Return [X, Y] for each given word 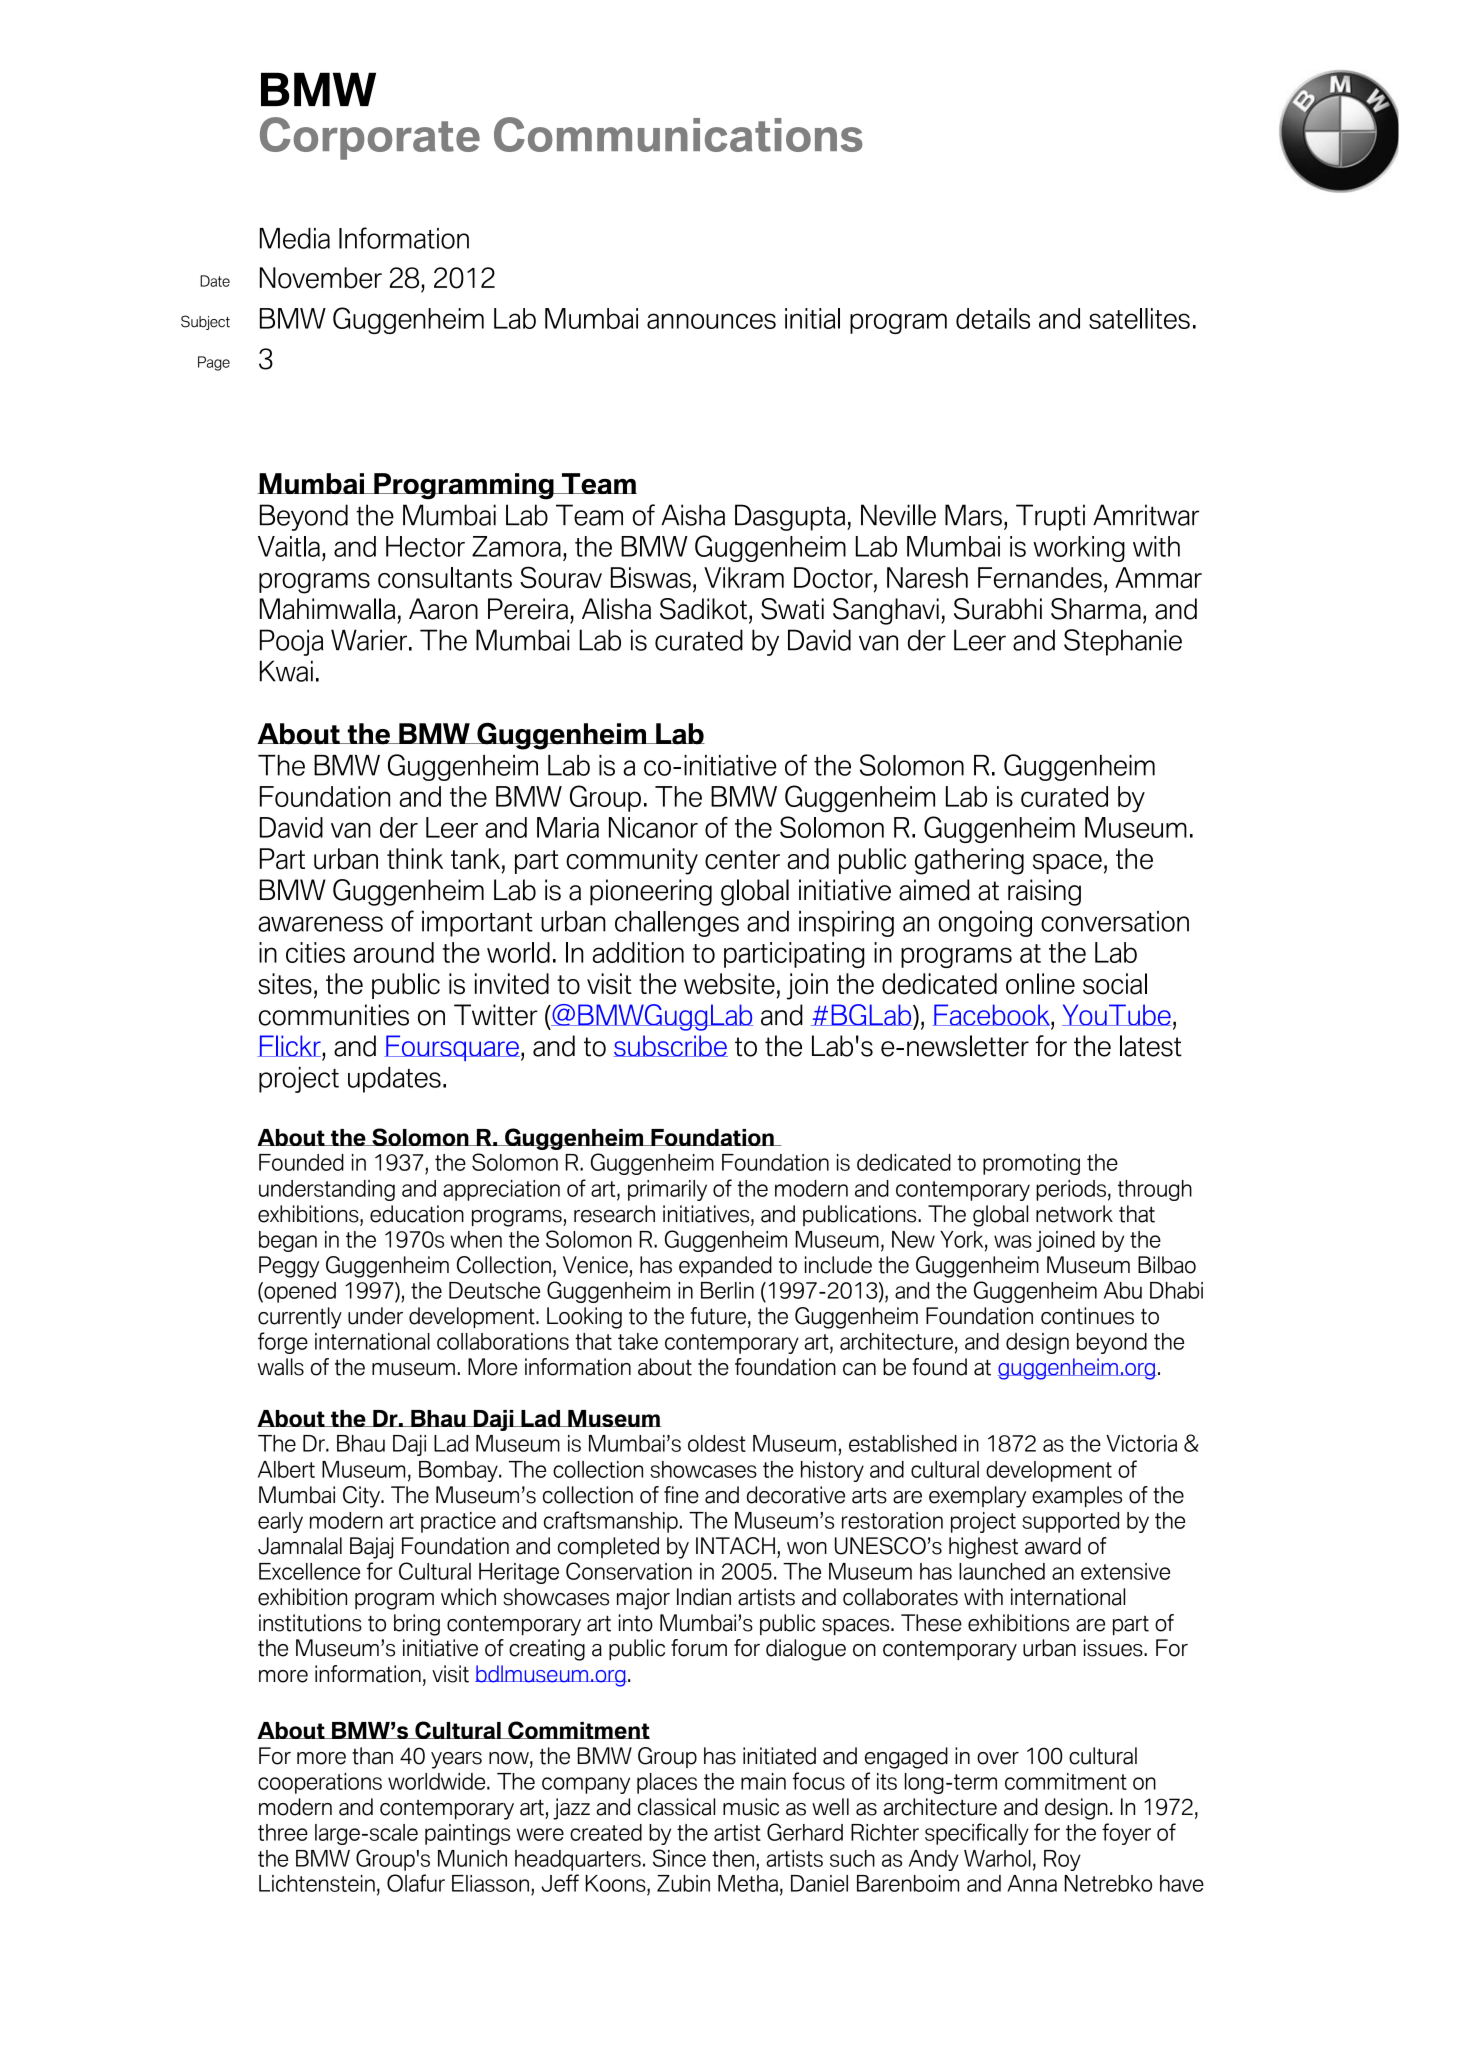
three [283, 1832]
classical [676, 1807]
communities [334, 1015]
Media [295, 238]
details [993, 318]
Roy [1062, 1860]
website [729, 984]
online [1040, 984]
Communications [678, 134]
